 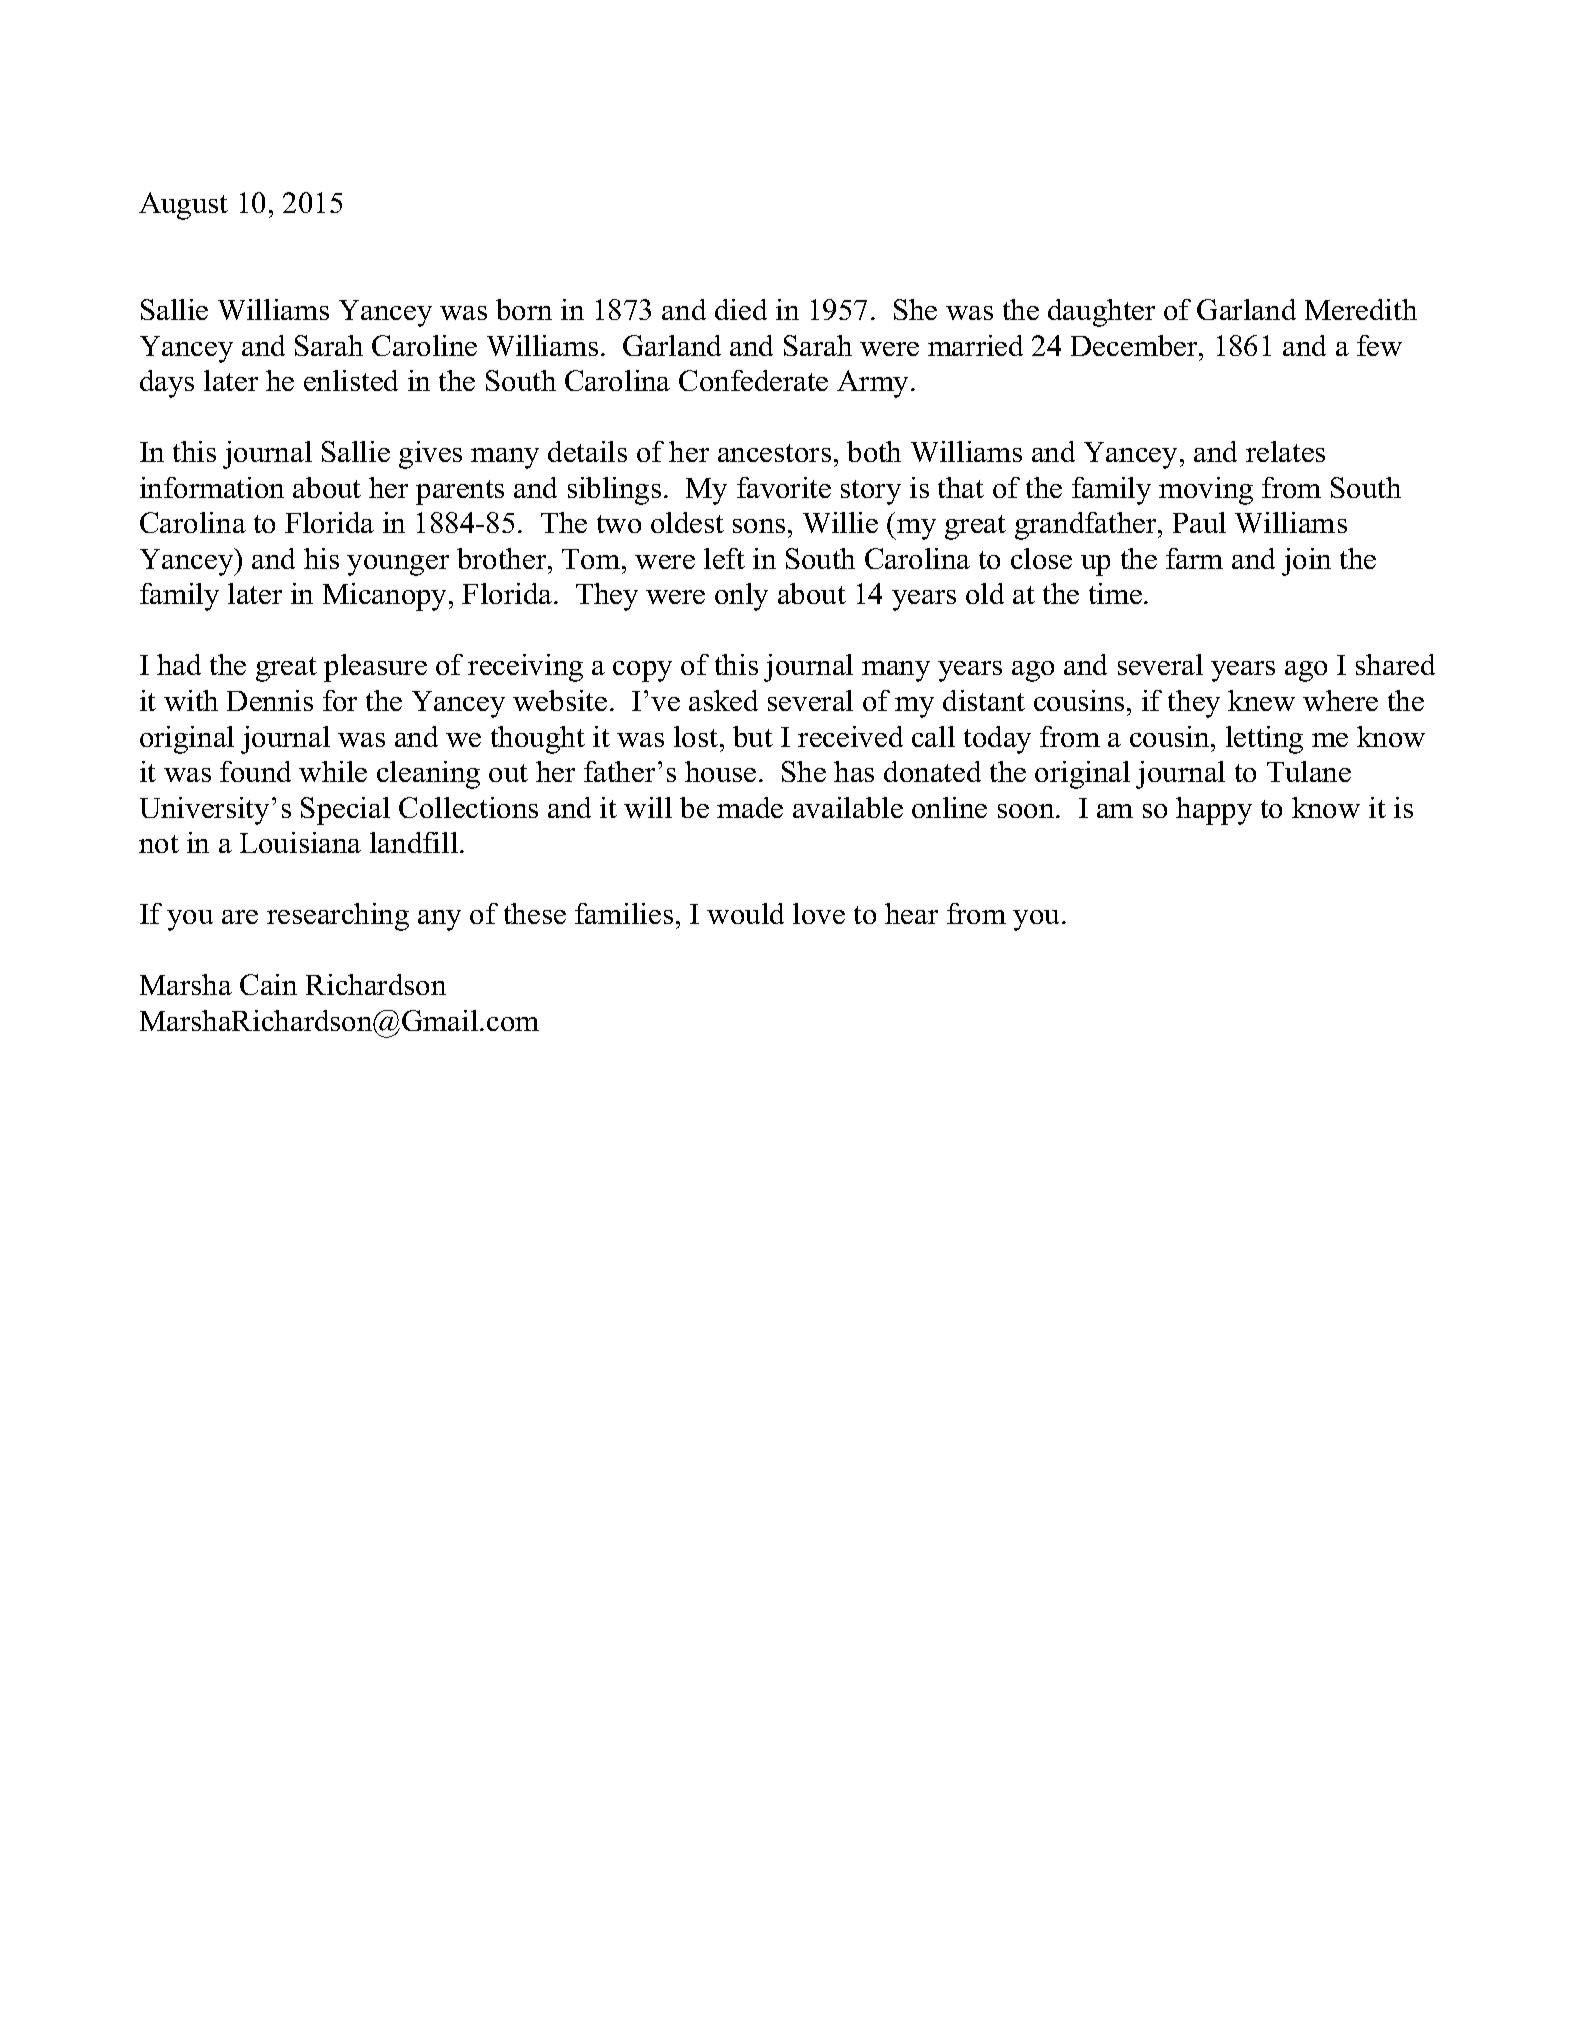 I want to click on Meredith, so click(x=1361, y=309).
